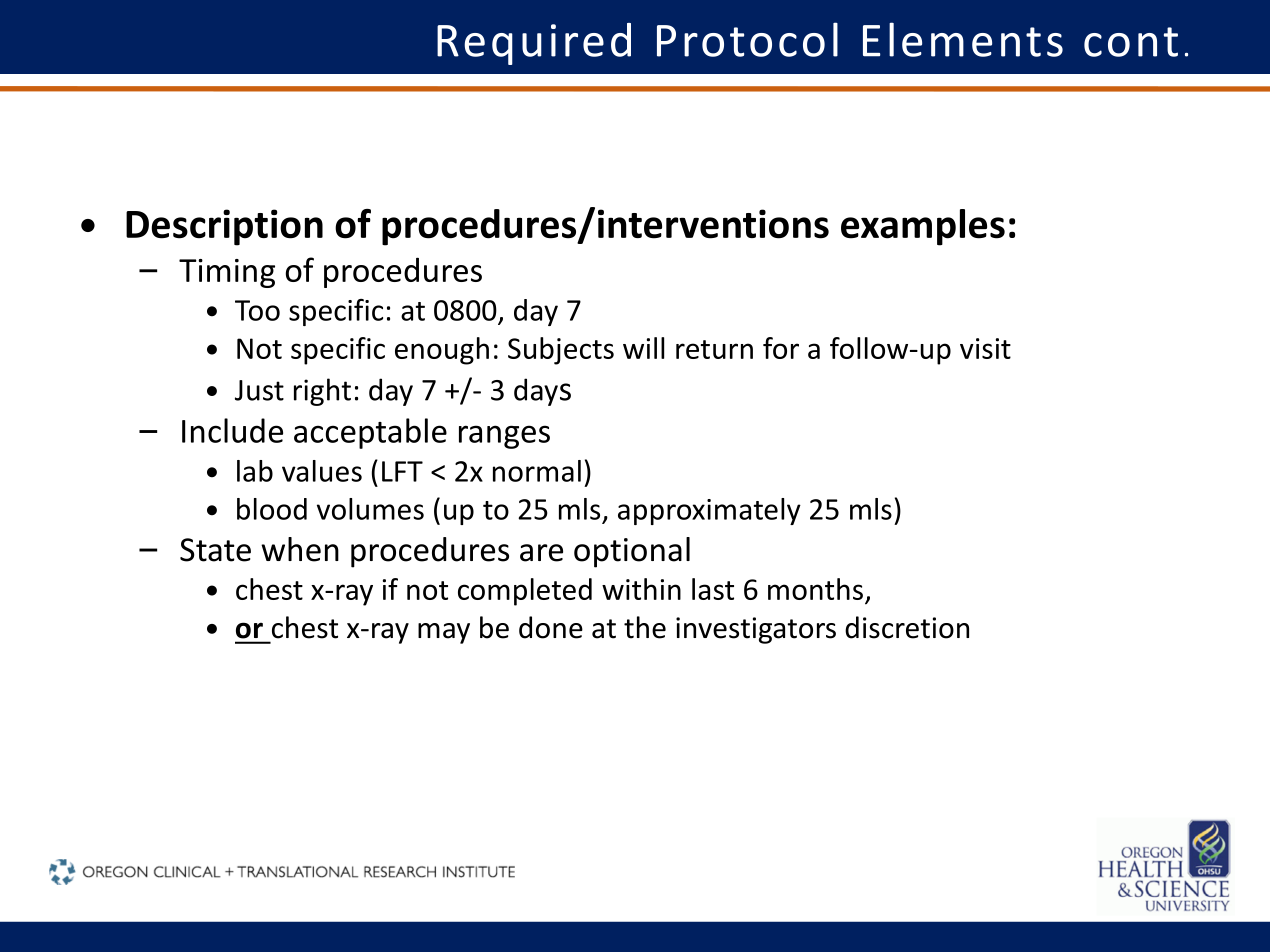 Image resolution: width=1270 pixels, height=952 pixels. Describe the element at coordinates (444, 633) in the image. I see `may` at that location.
